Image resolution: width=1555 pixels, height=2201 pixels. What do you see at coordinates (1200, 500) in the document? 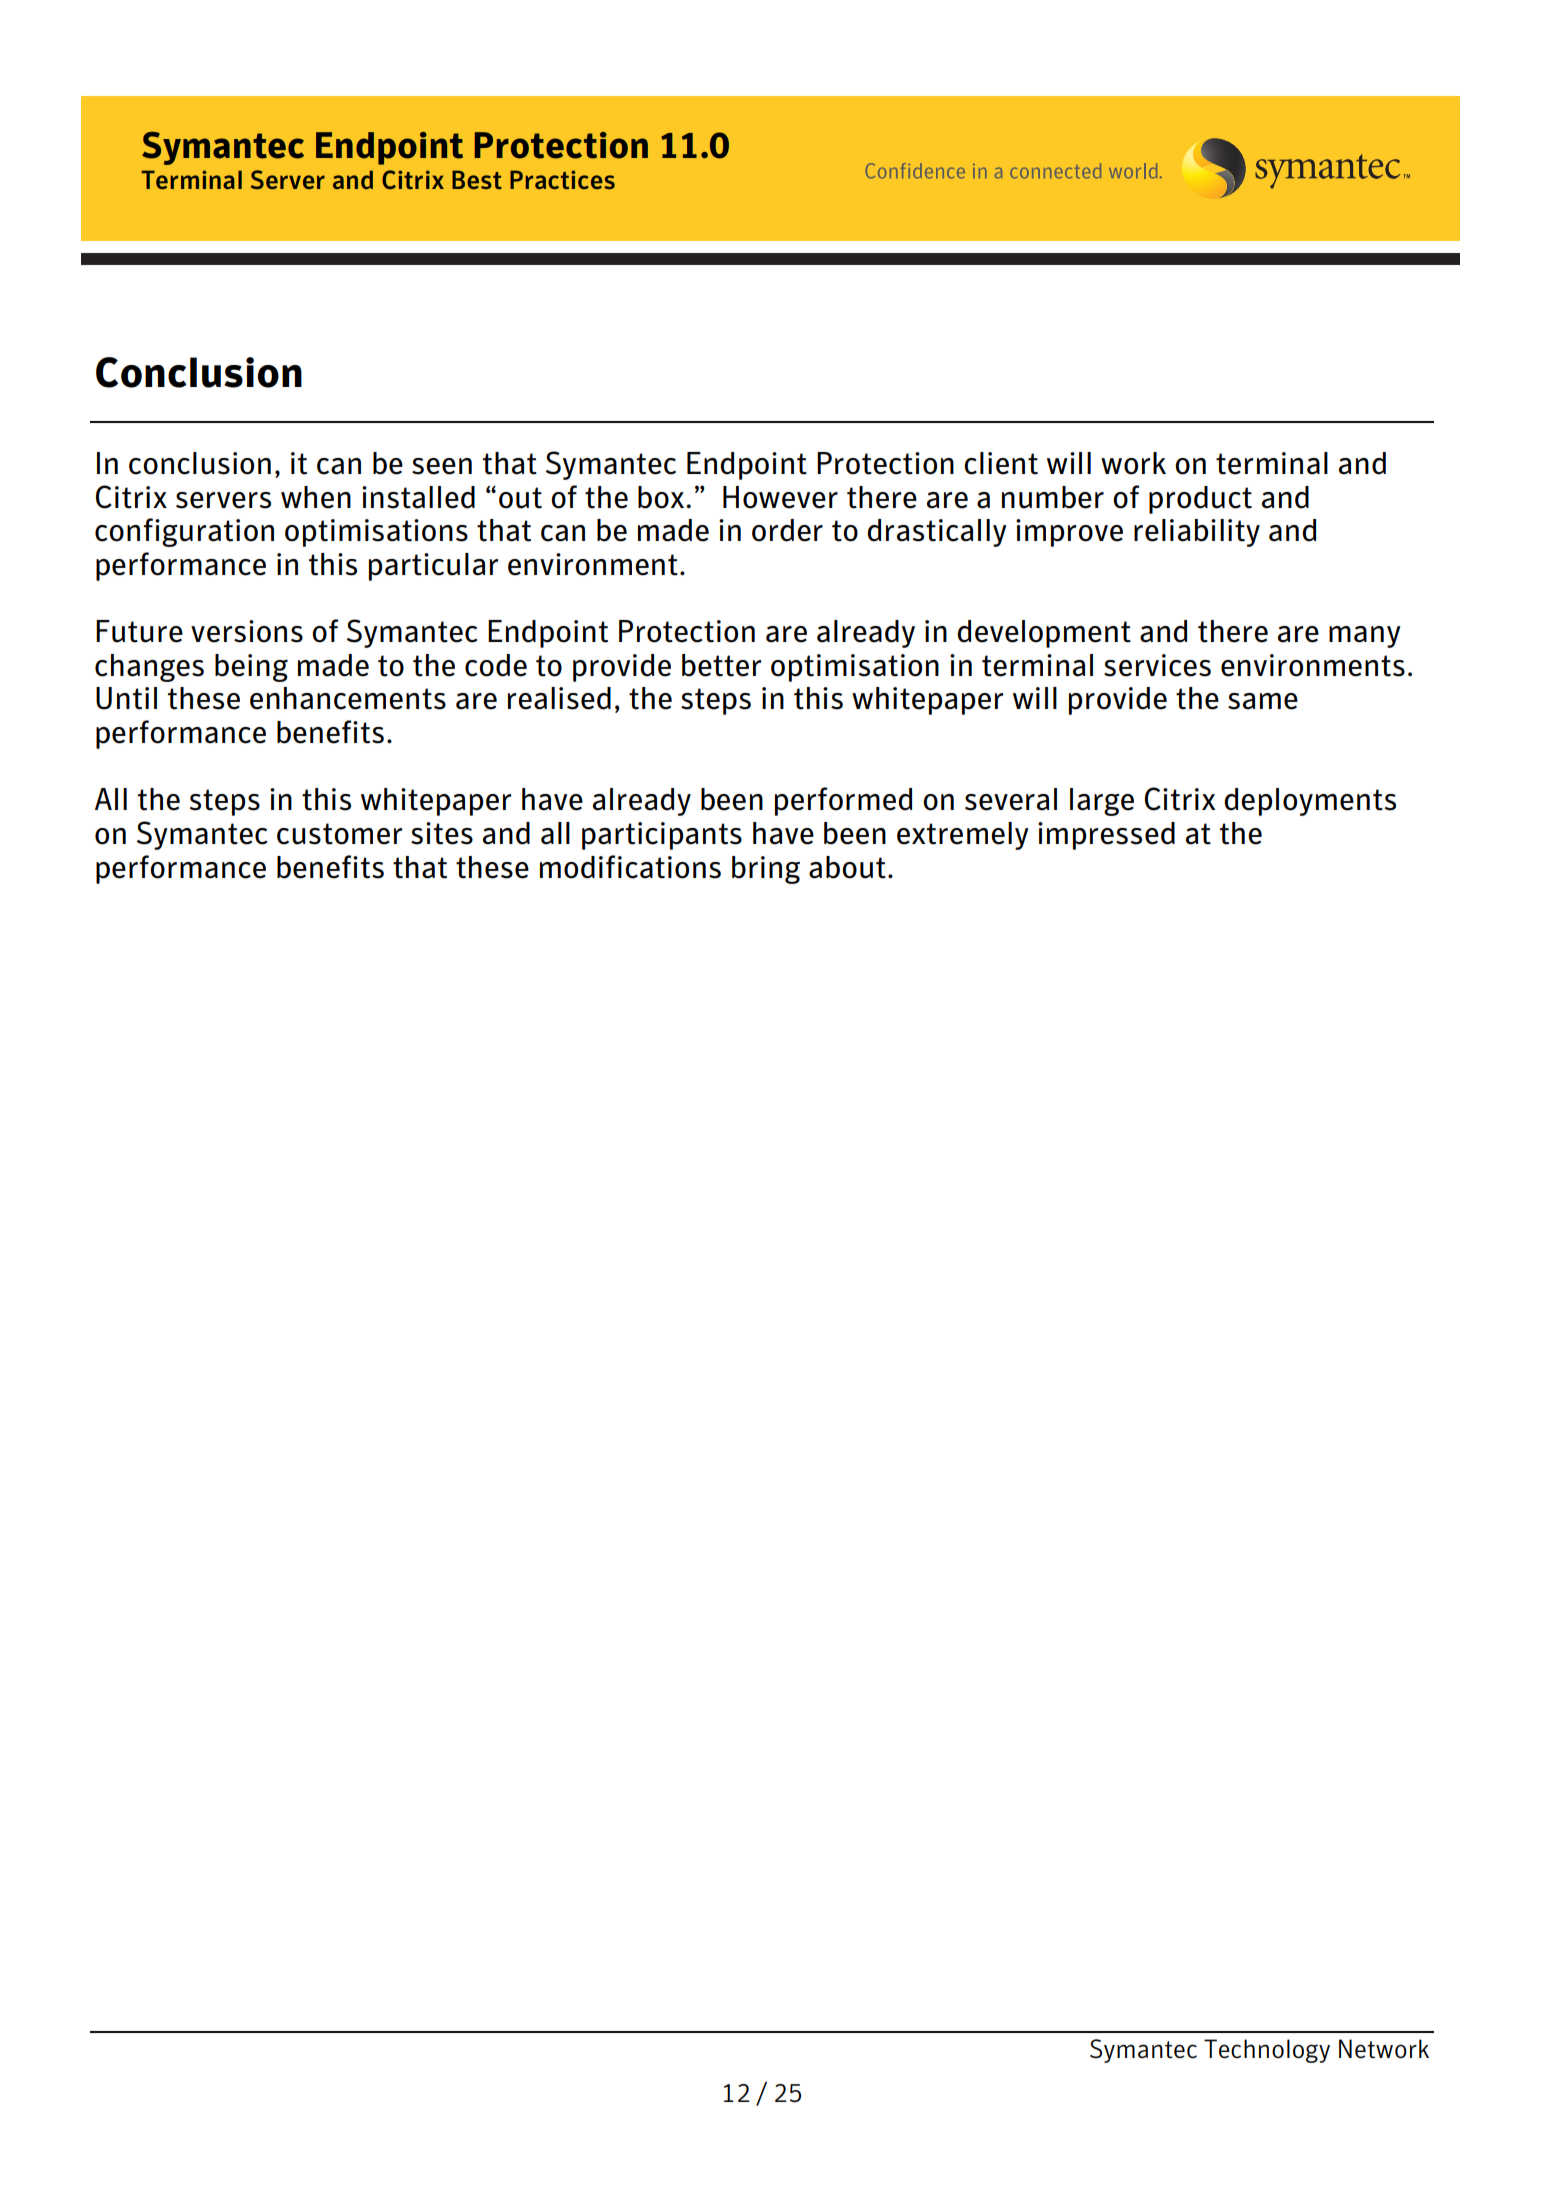
I see `product` at bounding box center [1200, 500].
